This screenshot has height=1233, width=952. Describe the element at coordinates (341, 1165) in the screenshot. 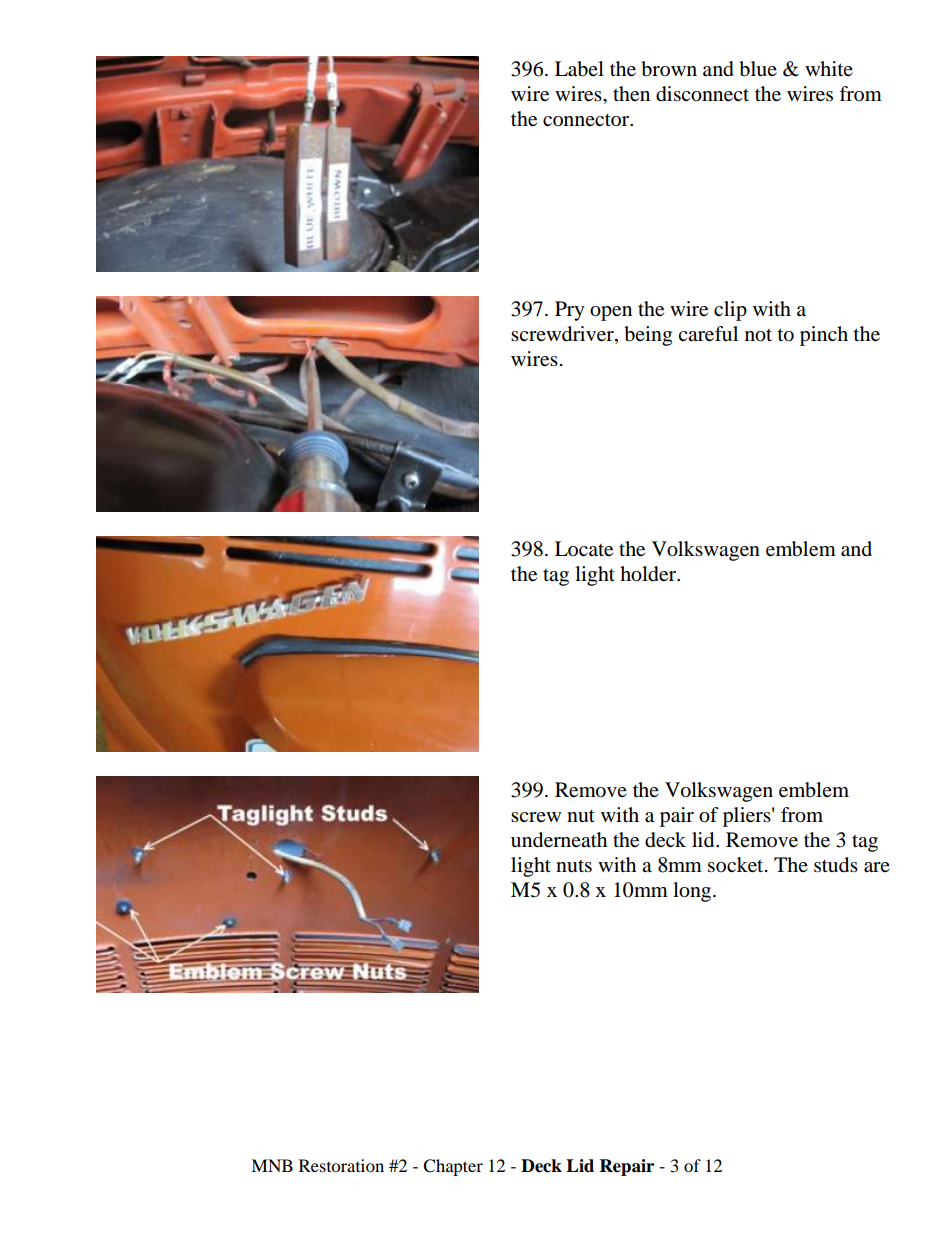

I see `Restoration` at that location.
